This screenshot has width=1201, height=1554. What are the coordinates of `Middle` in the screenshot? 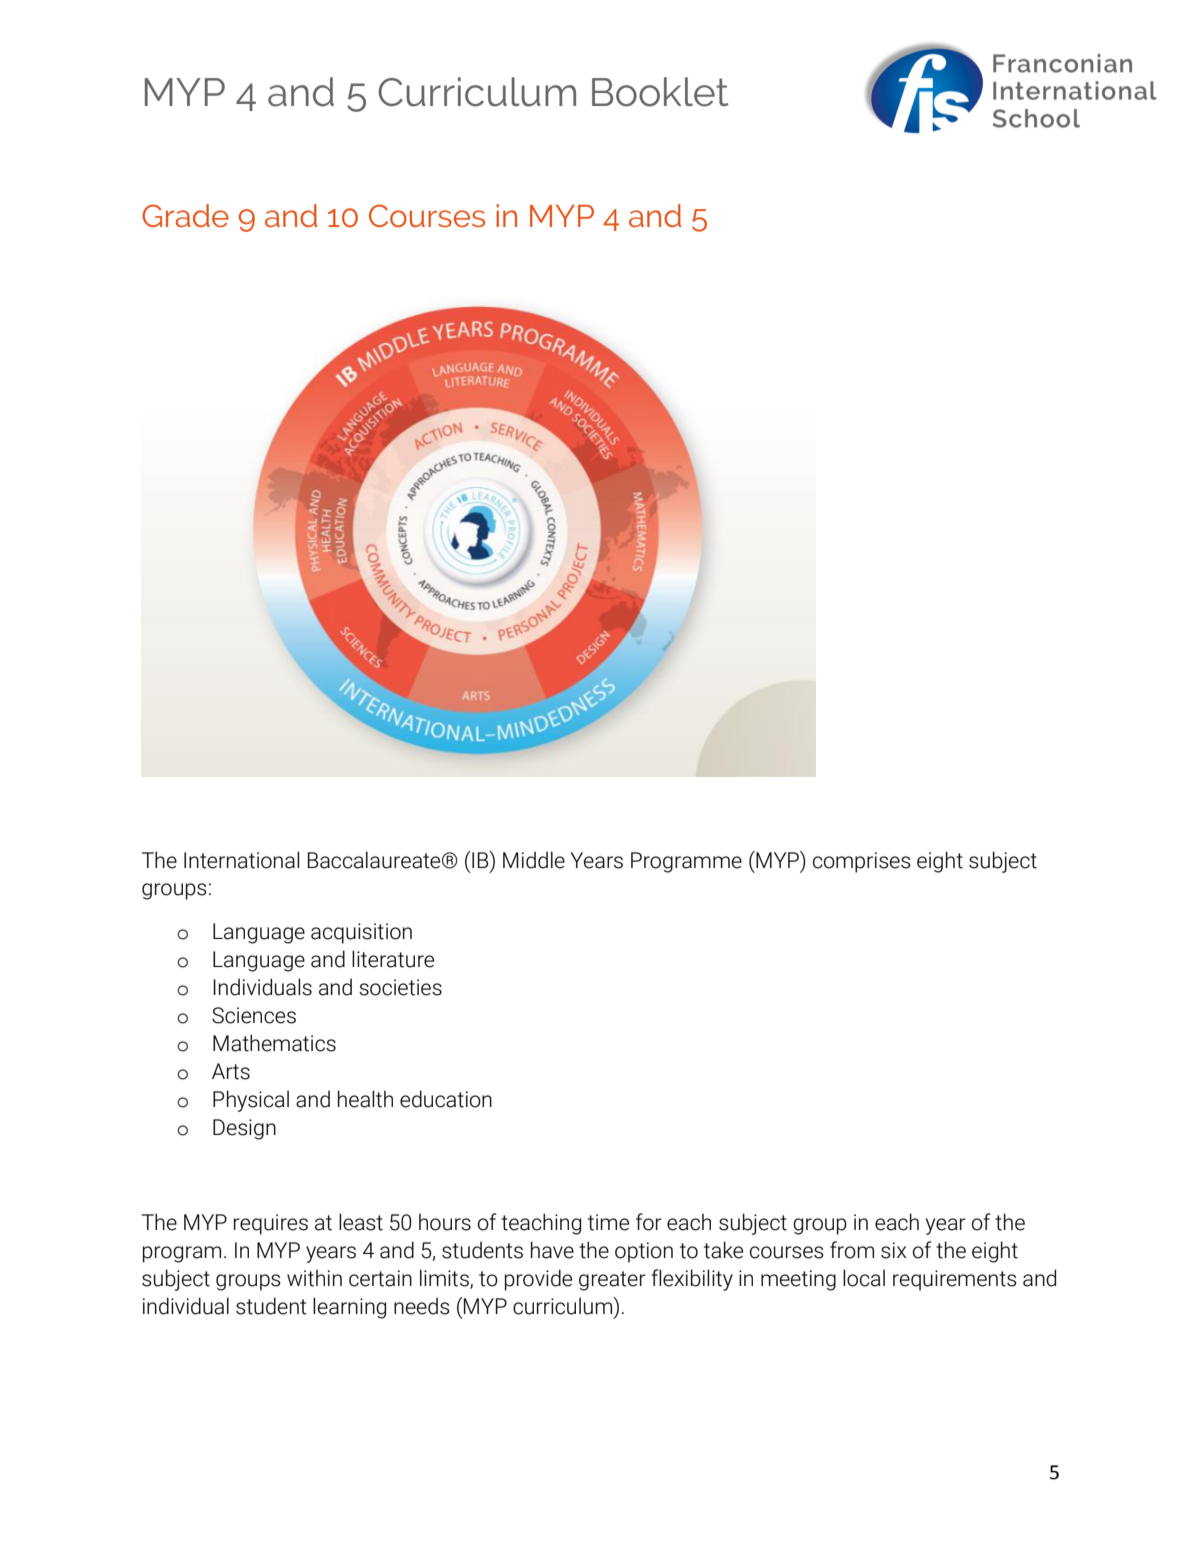 It's located at (534, 860).
